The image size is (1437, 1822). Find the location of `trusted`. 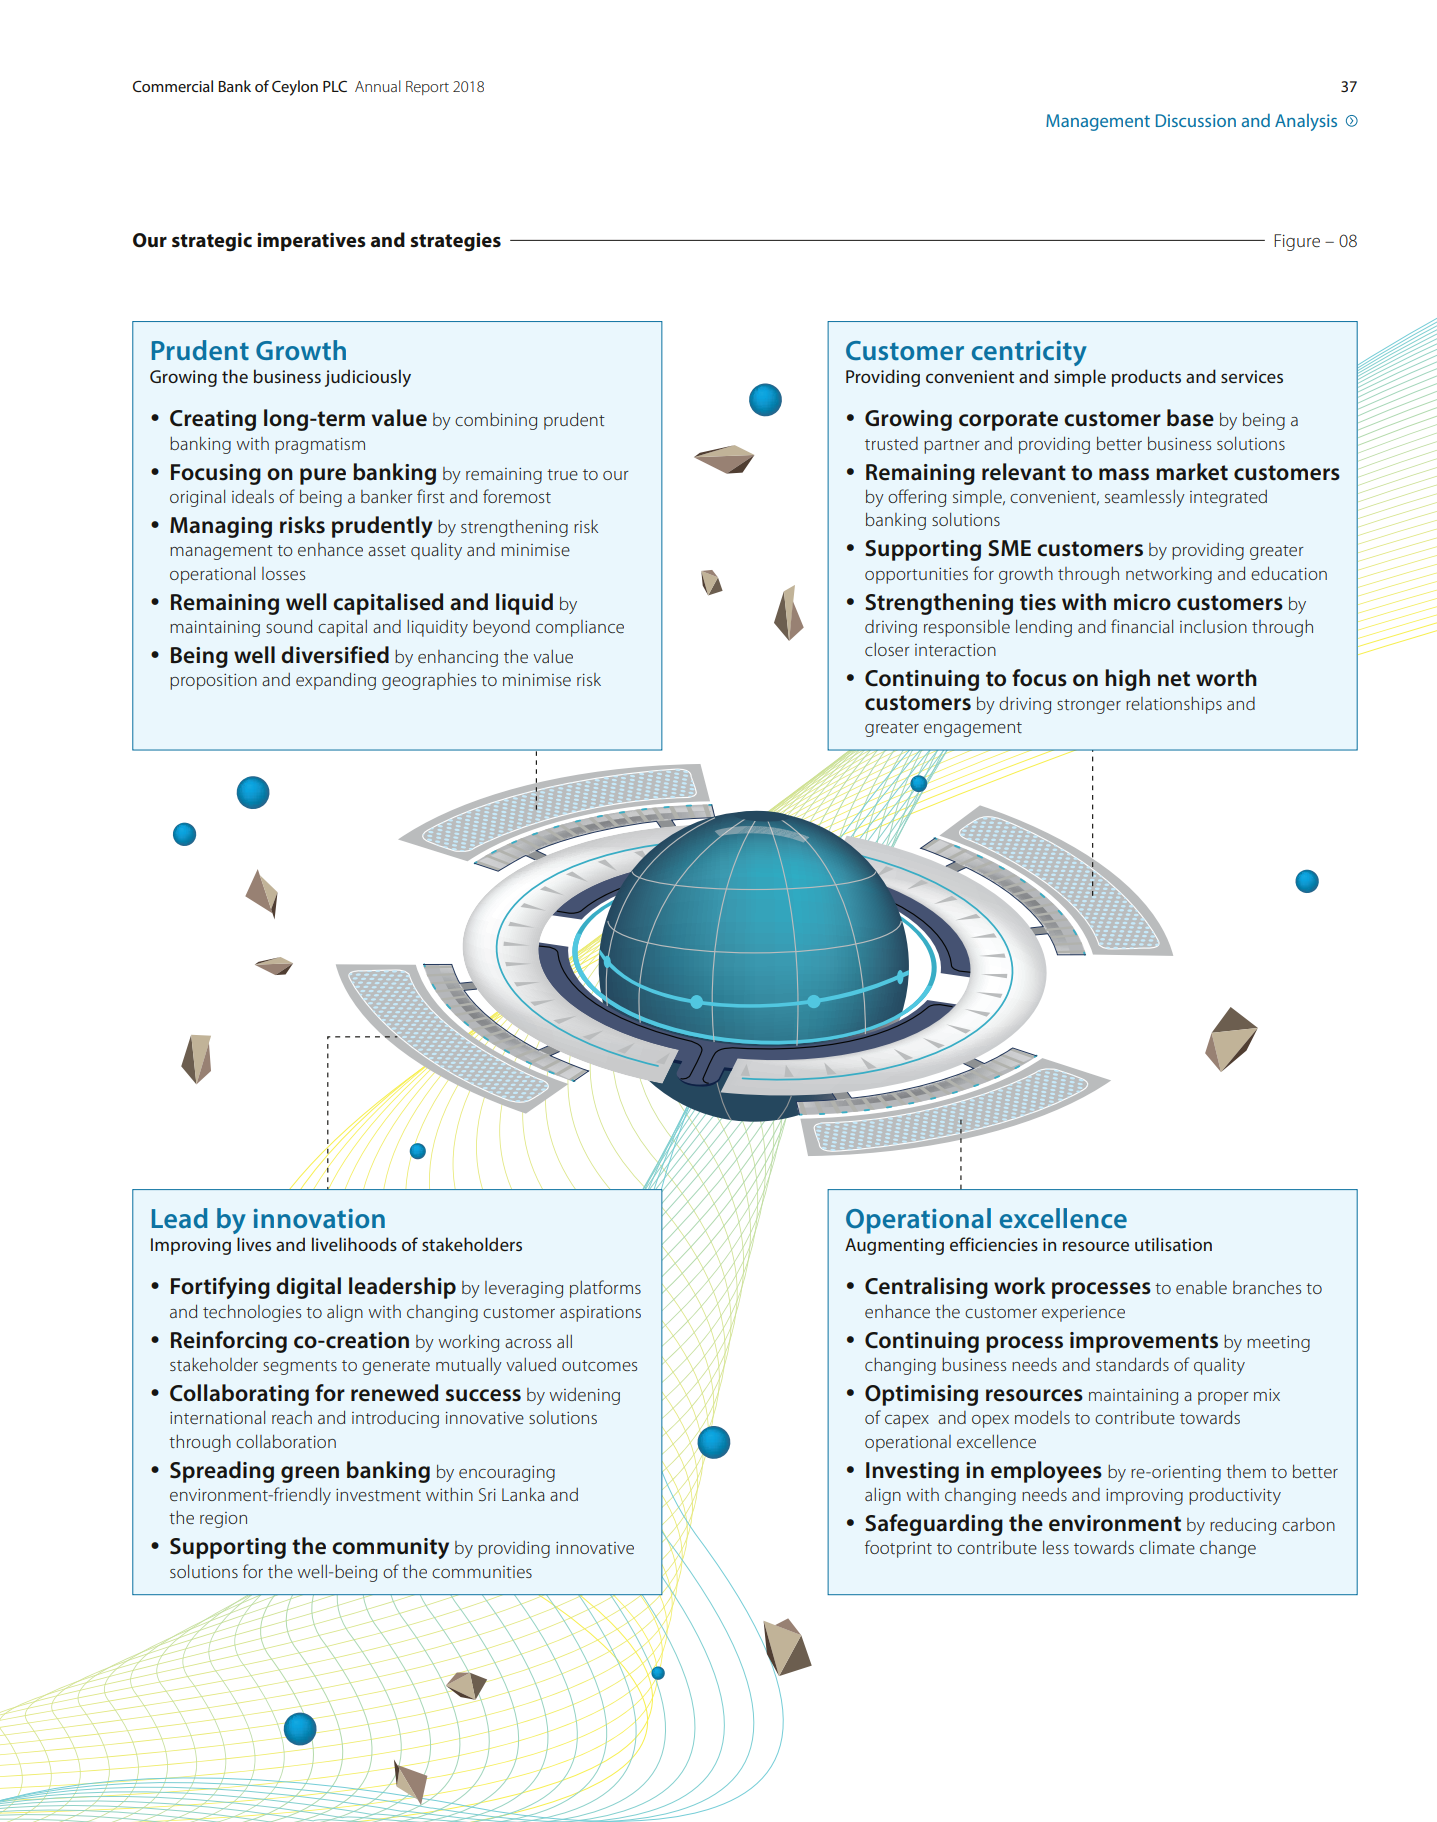

trusted is located at coordinates (891, 443).
